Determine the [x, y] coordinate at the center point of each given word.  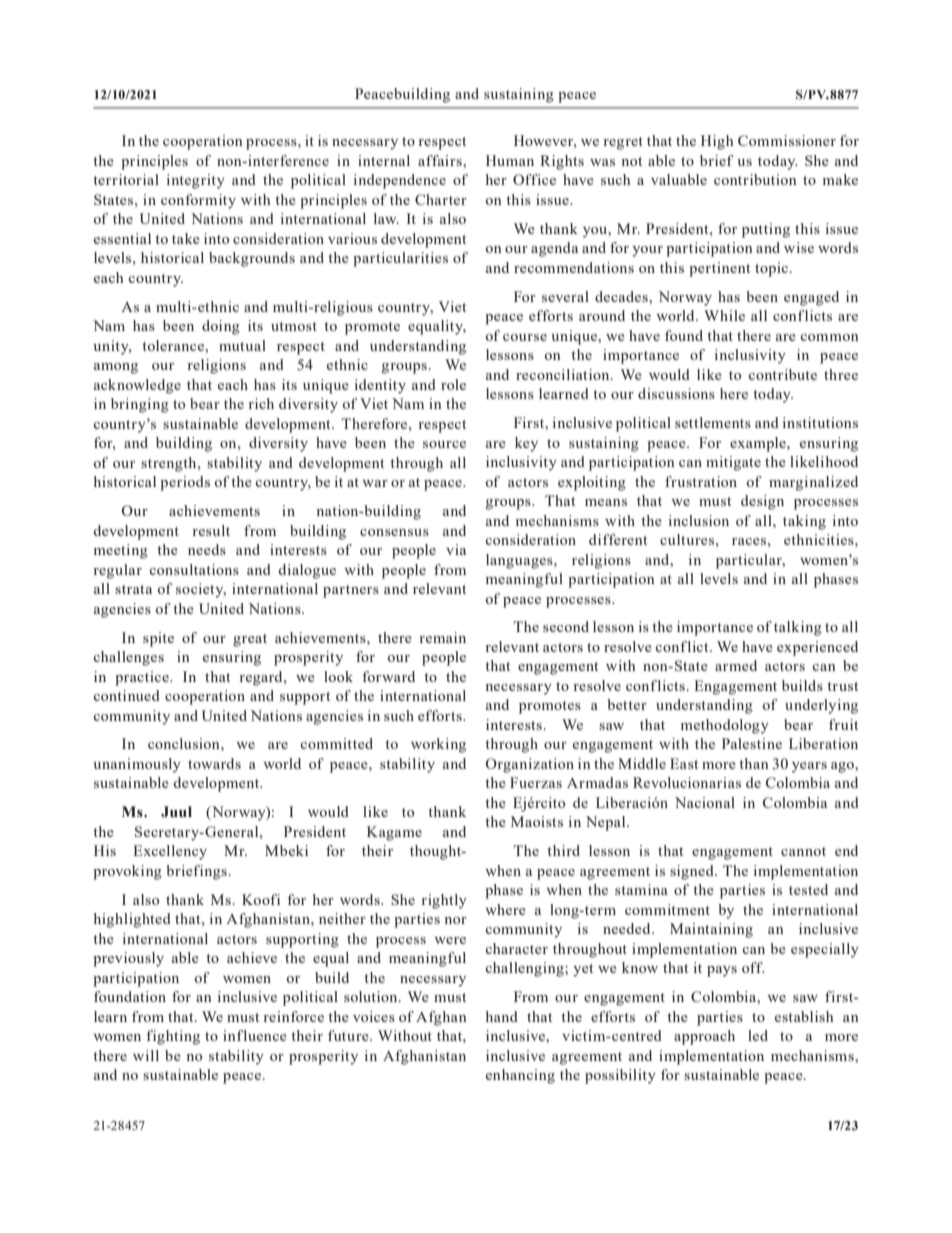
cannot [803, 851]
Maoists [537, 821]
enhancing [520, 1076]
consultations [194, 569]
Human [510, 160]
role [453, 384]
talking [798, 628]
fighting [173, 1037]
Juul [176, 812]
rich [261, 403]
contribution [755, 179]
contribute [782, 374]
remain [443, 637]
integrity [196, 181]
